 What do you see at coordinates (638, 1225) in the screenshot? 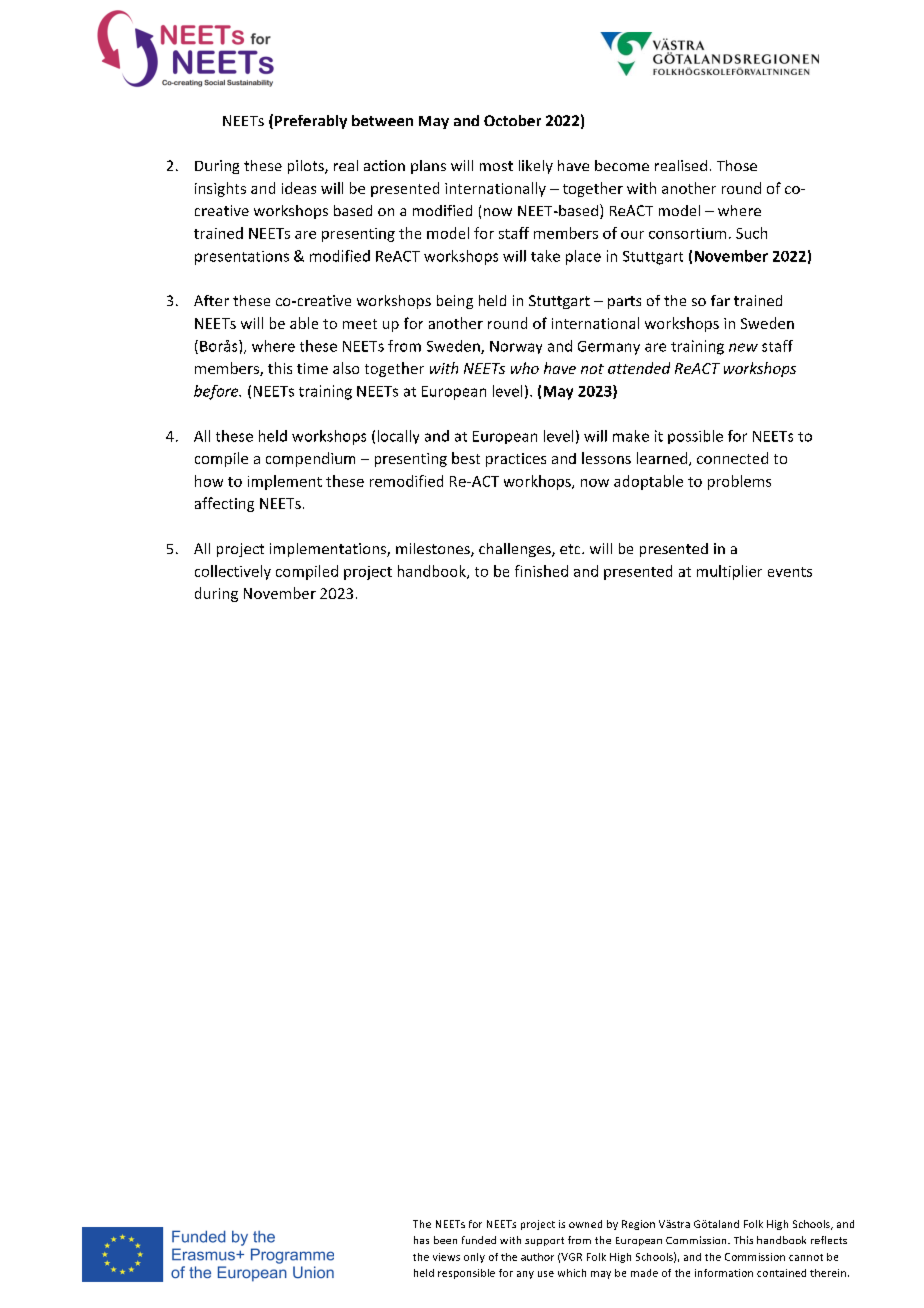
I see `Region` at bounding box center [638, 1225].
